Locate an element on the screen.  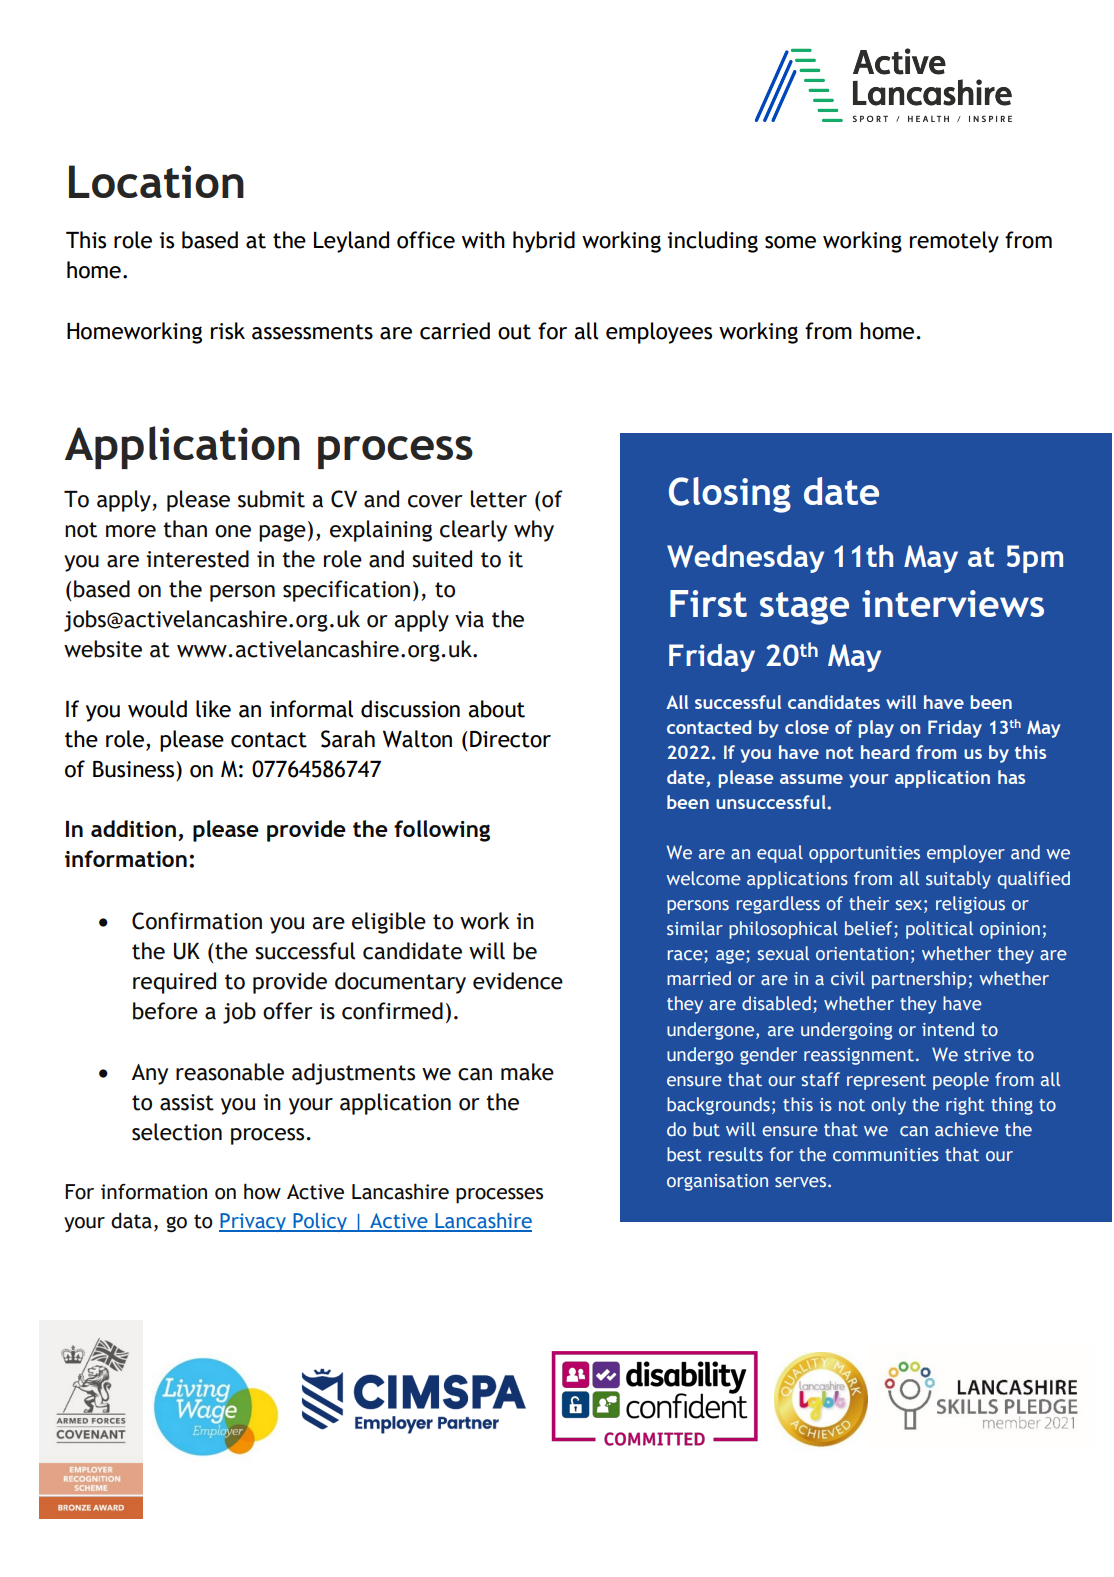
how is located at coordinates (262, 1191).
